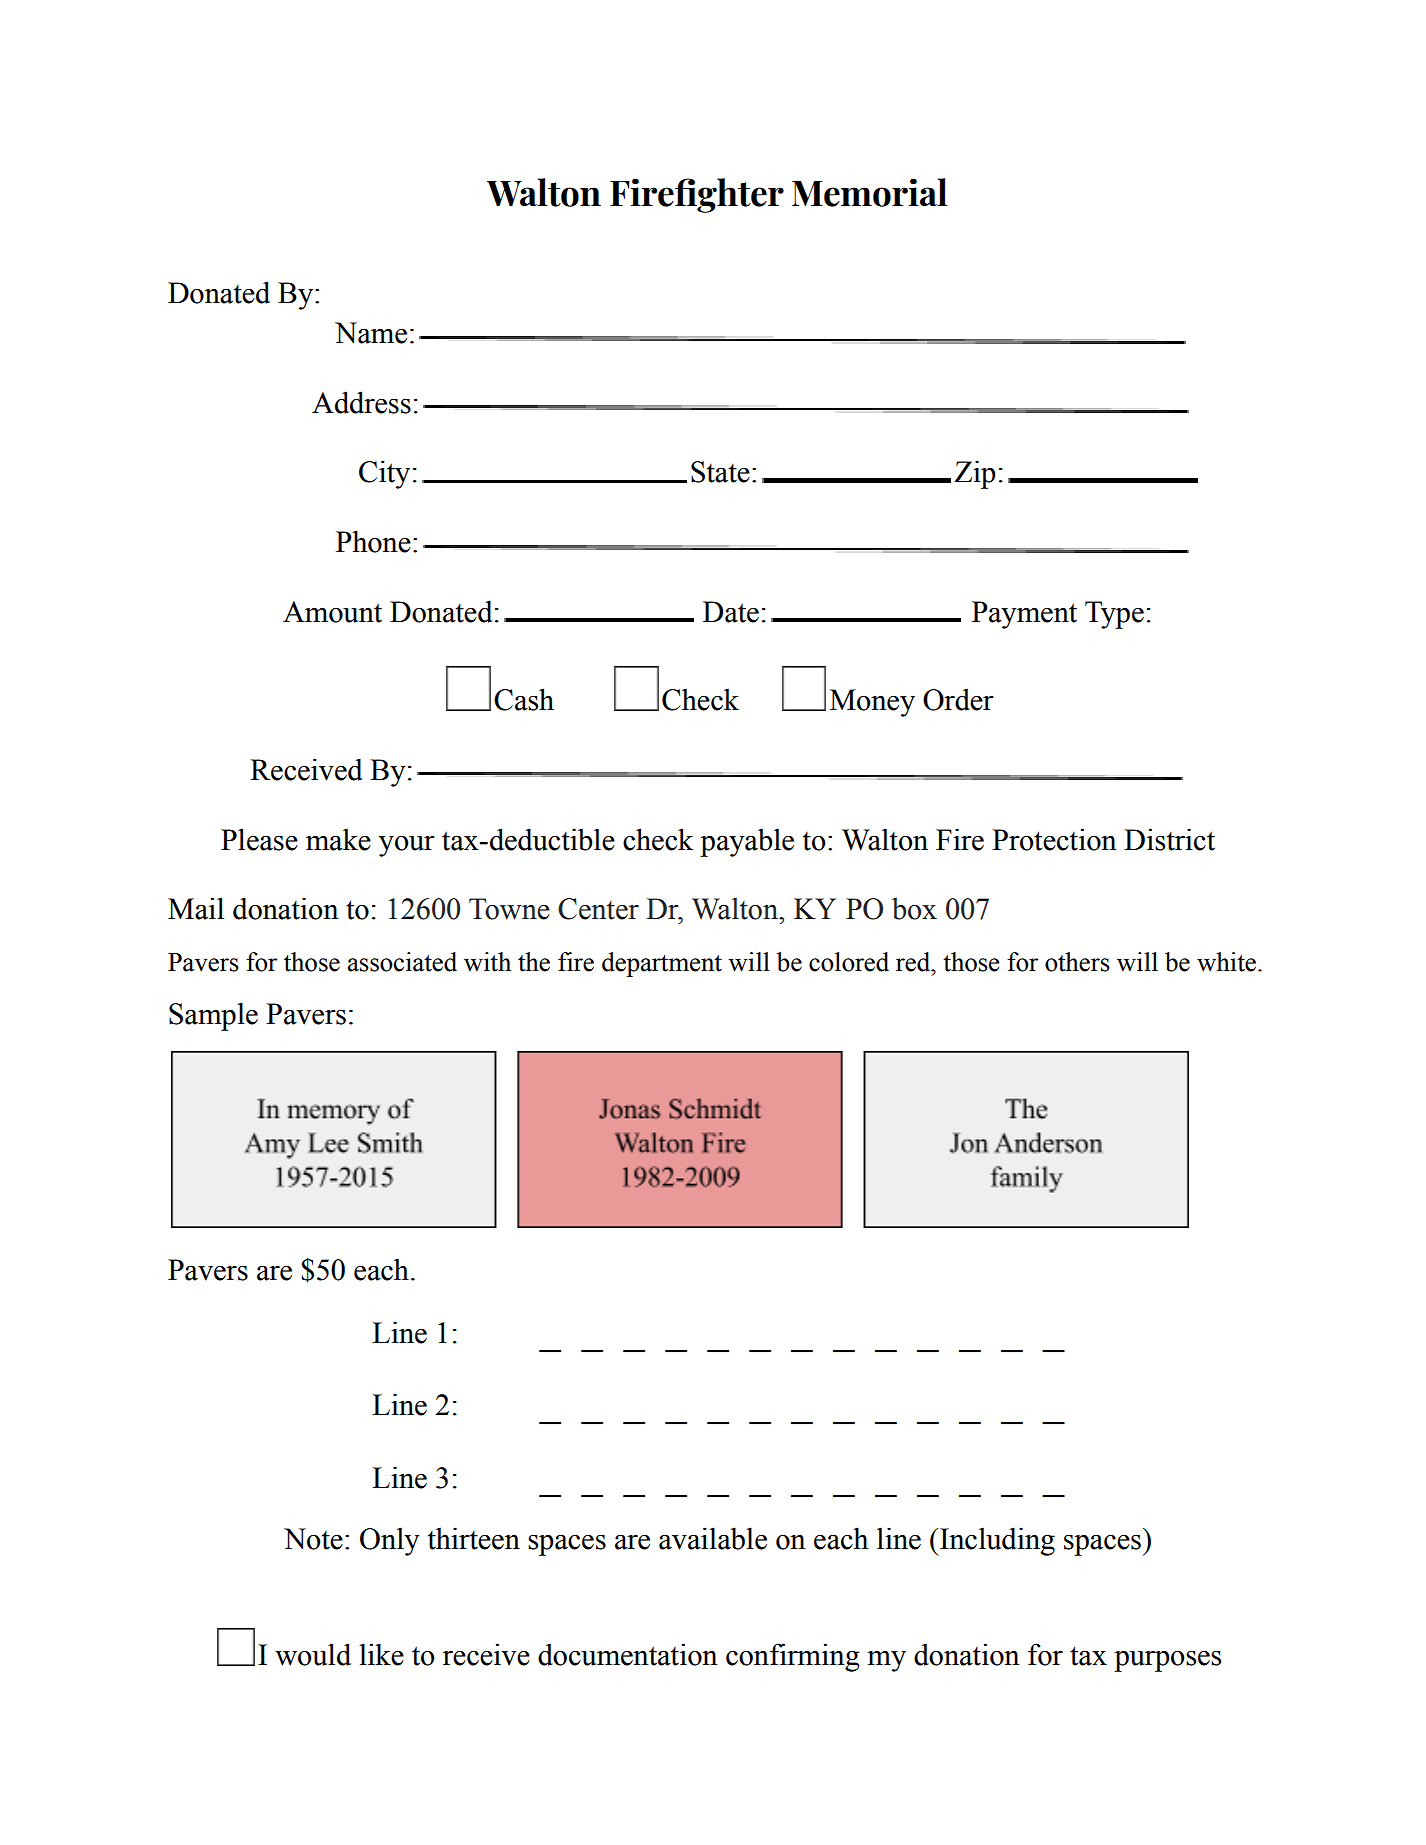 The height and width of the screenshot is (1845, 1426). Describe the element at coordinates (1077, 962) in the screenshot. I see `others` at that location.
